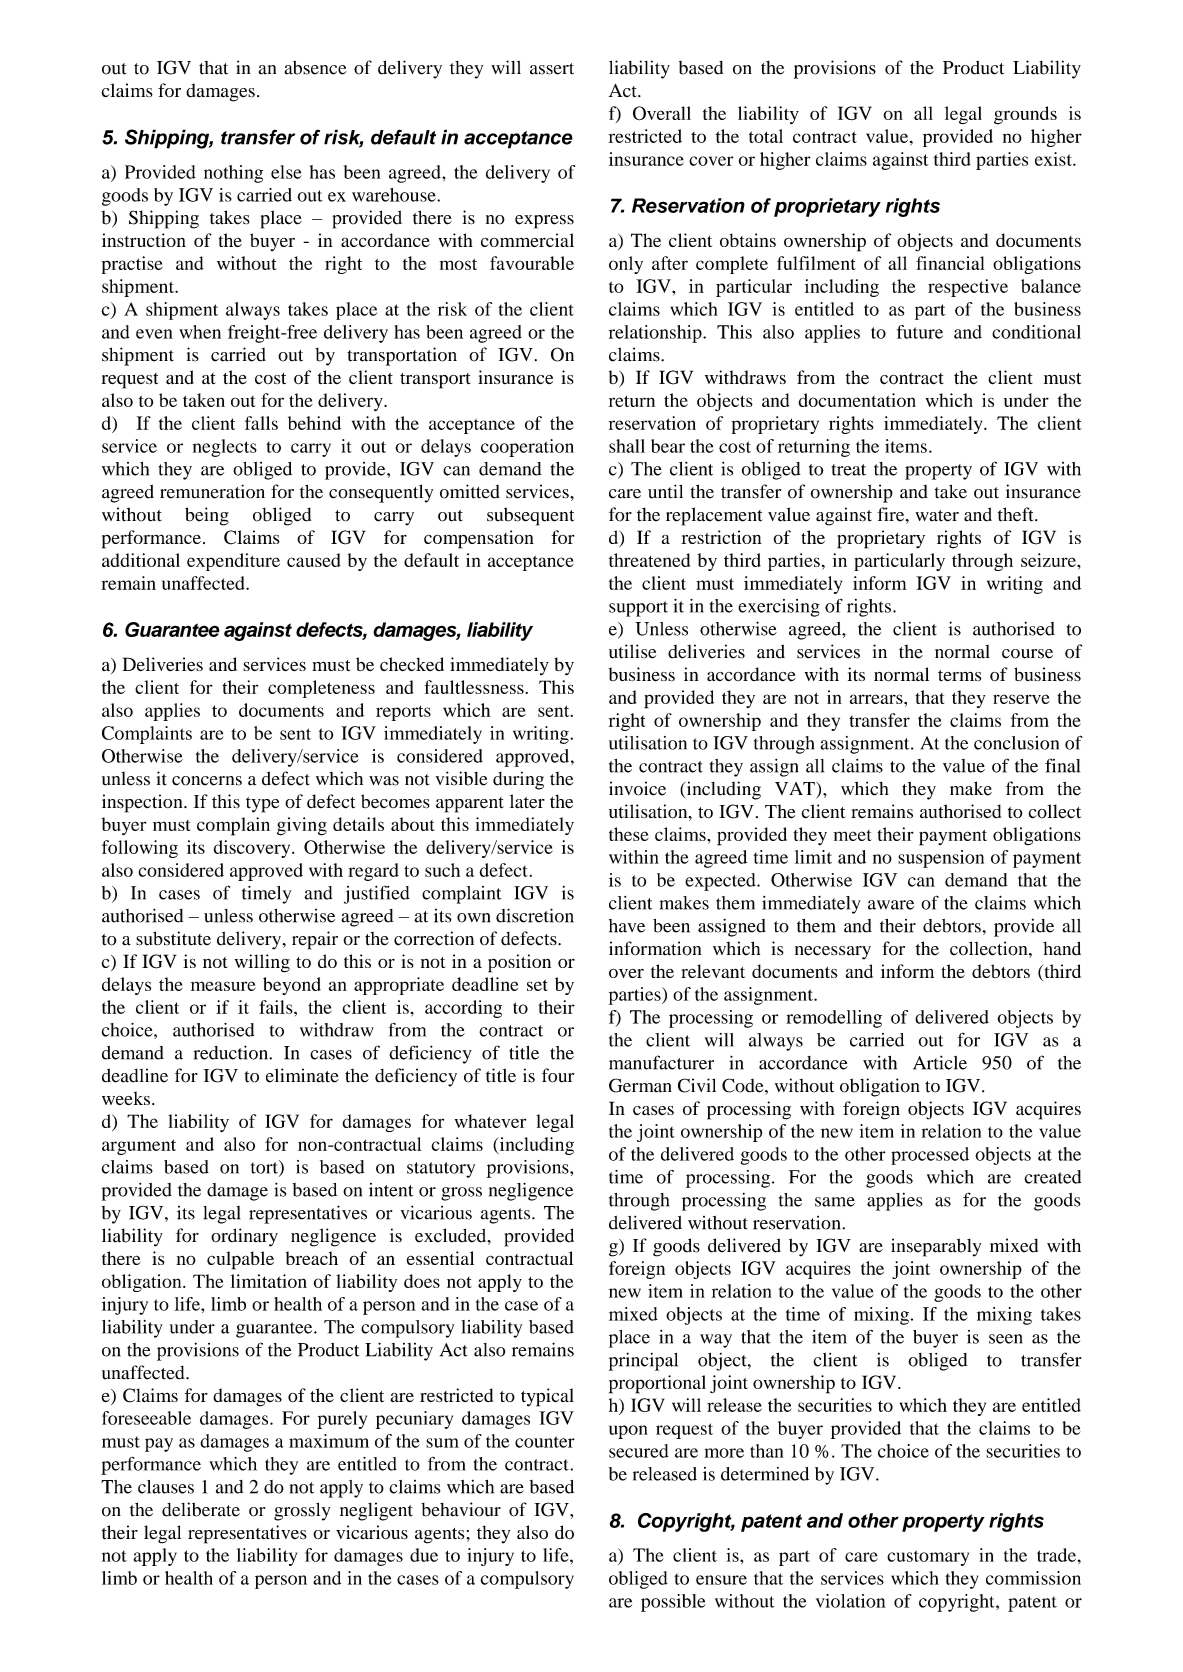 The width and height of the document is (1183, 1672). I want to click on assert, so click(552, 69).
